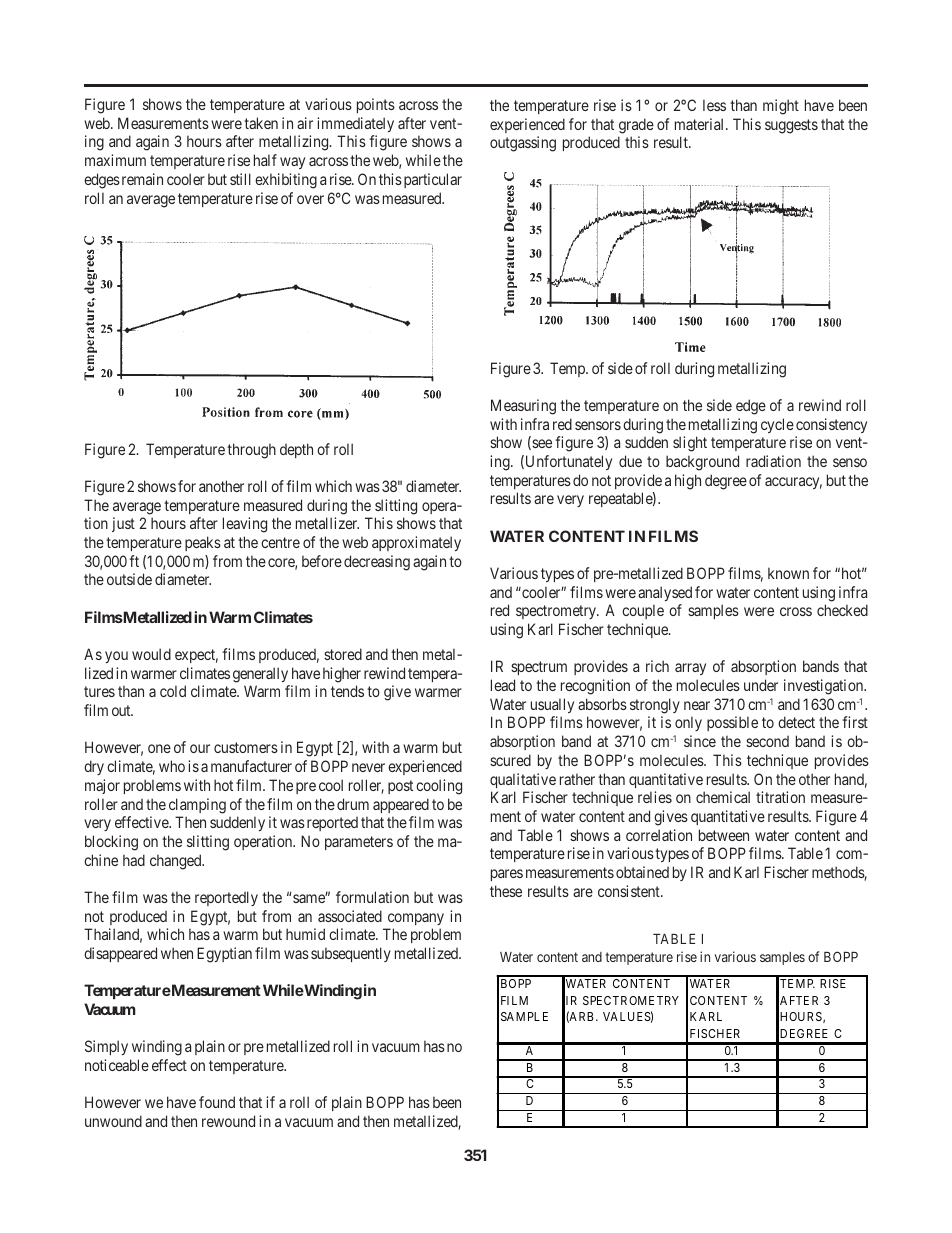 This document has height=1233, width=952. What do you see at coordinates (115, 160) in the document?
I see `maximum` at bounding box center [115, 160].
